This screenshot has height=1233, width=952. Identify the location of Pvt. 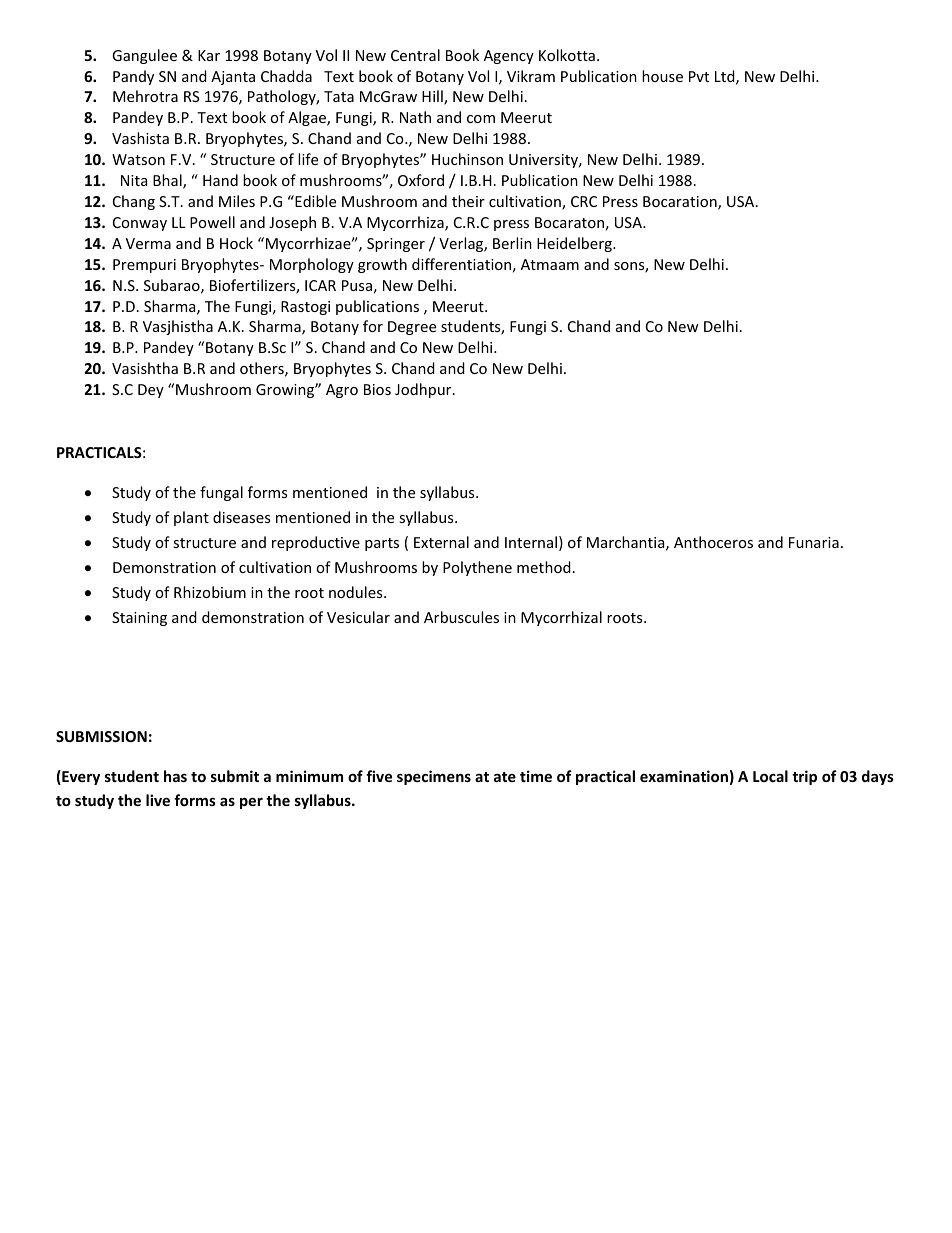
(699, 76).
